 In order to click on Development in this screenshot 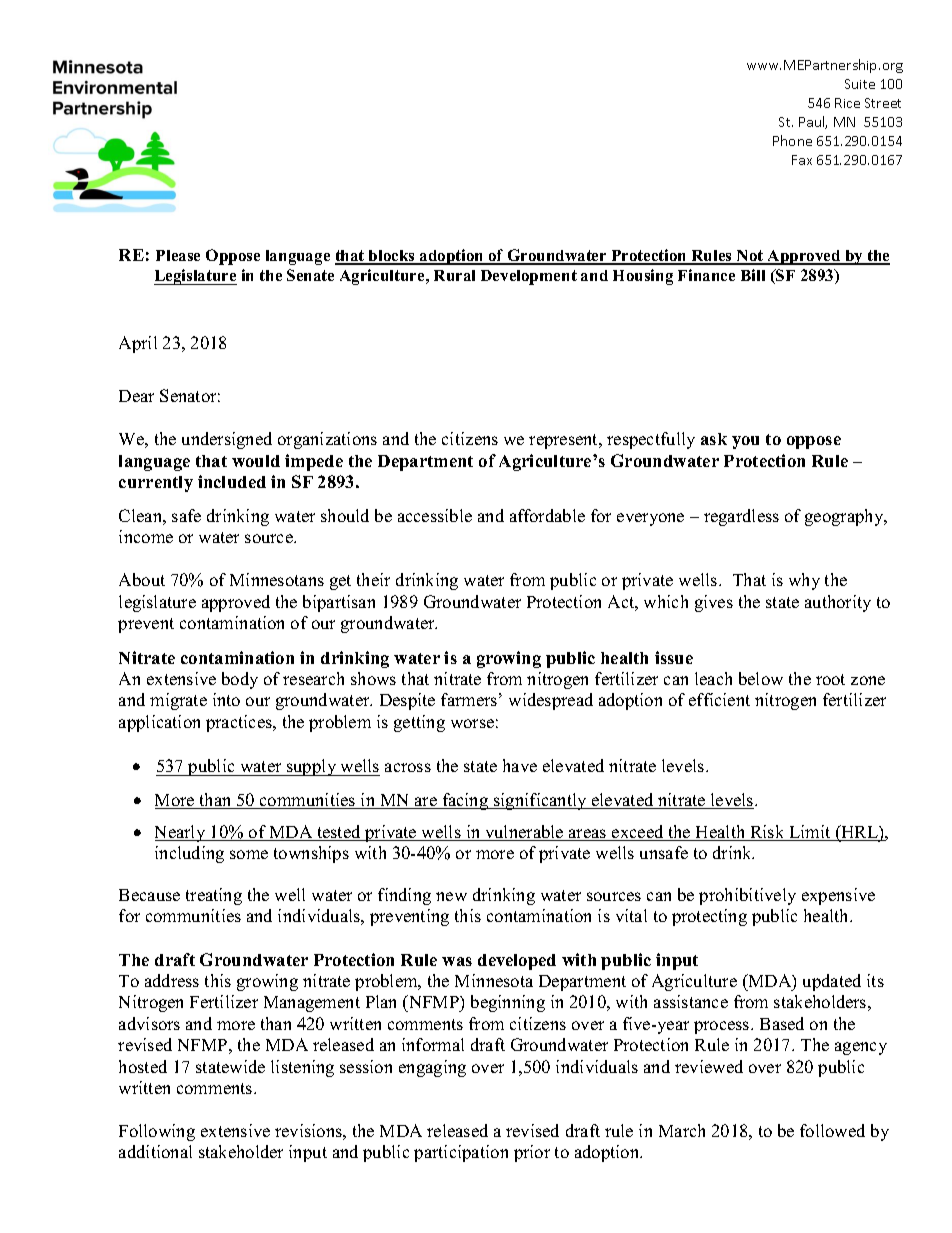, I will do `click(529, 277)`.
